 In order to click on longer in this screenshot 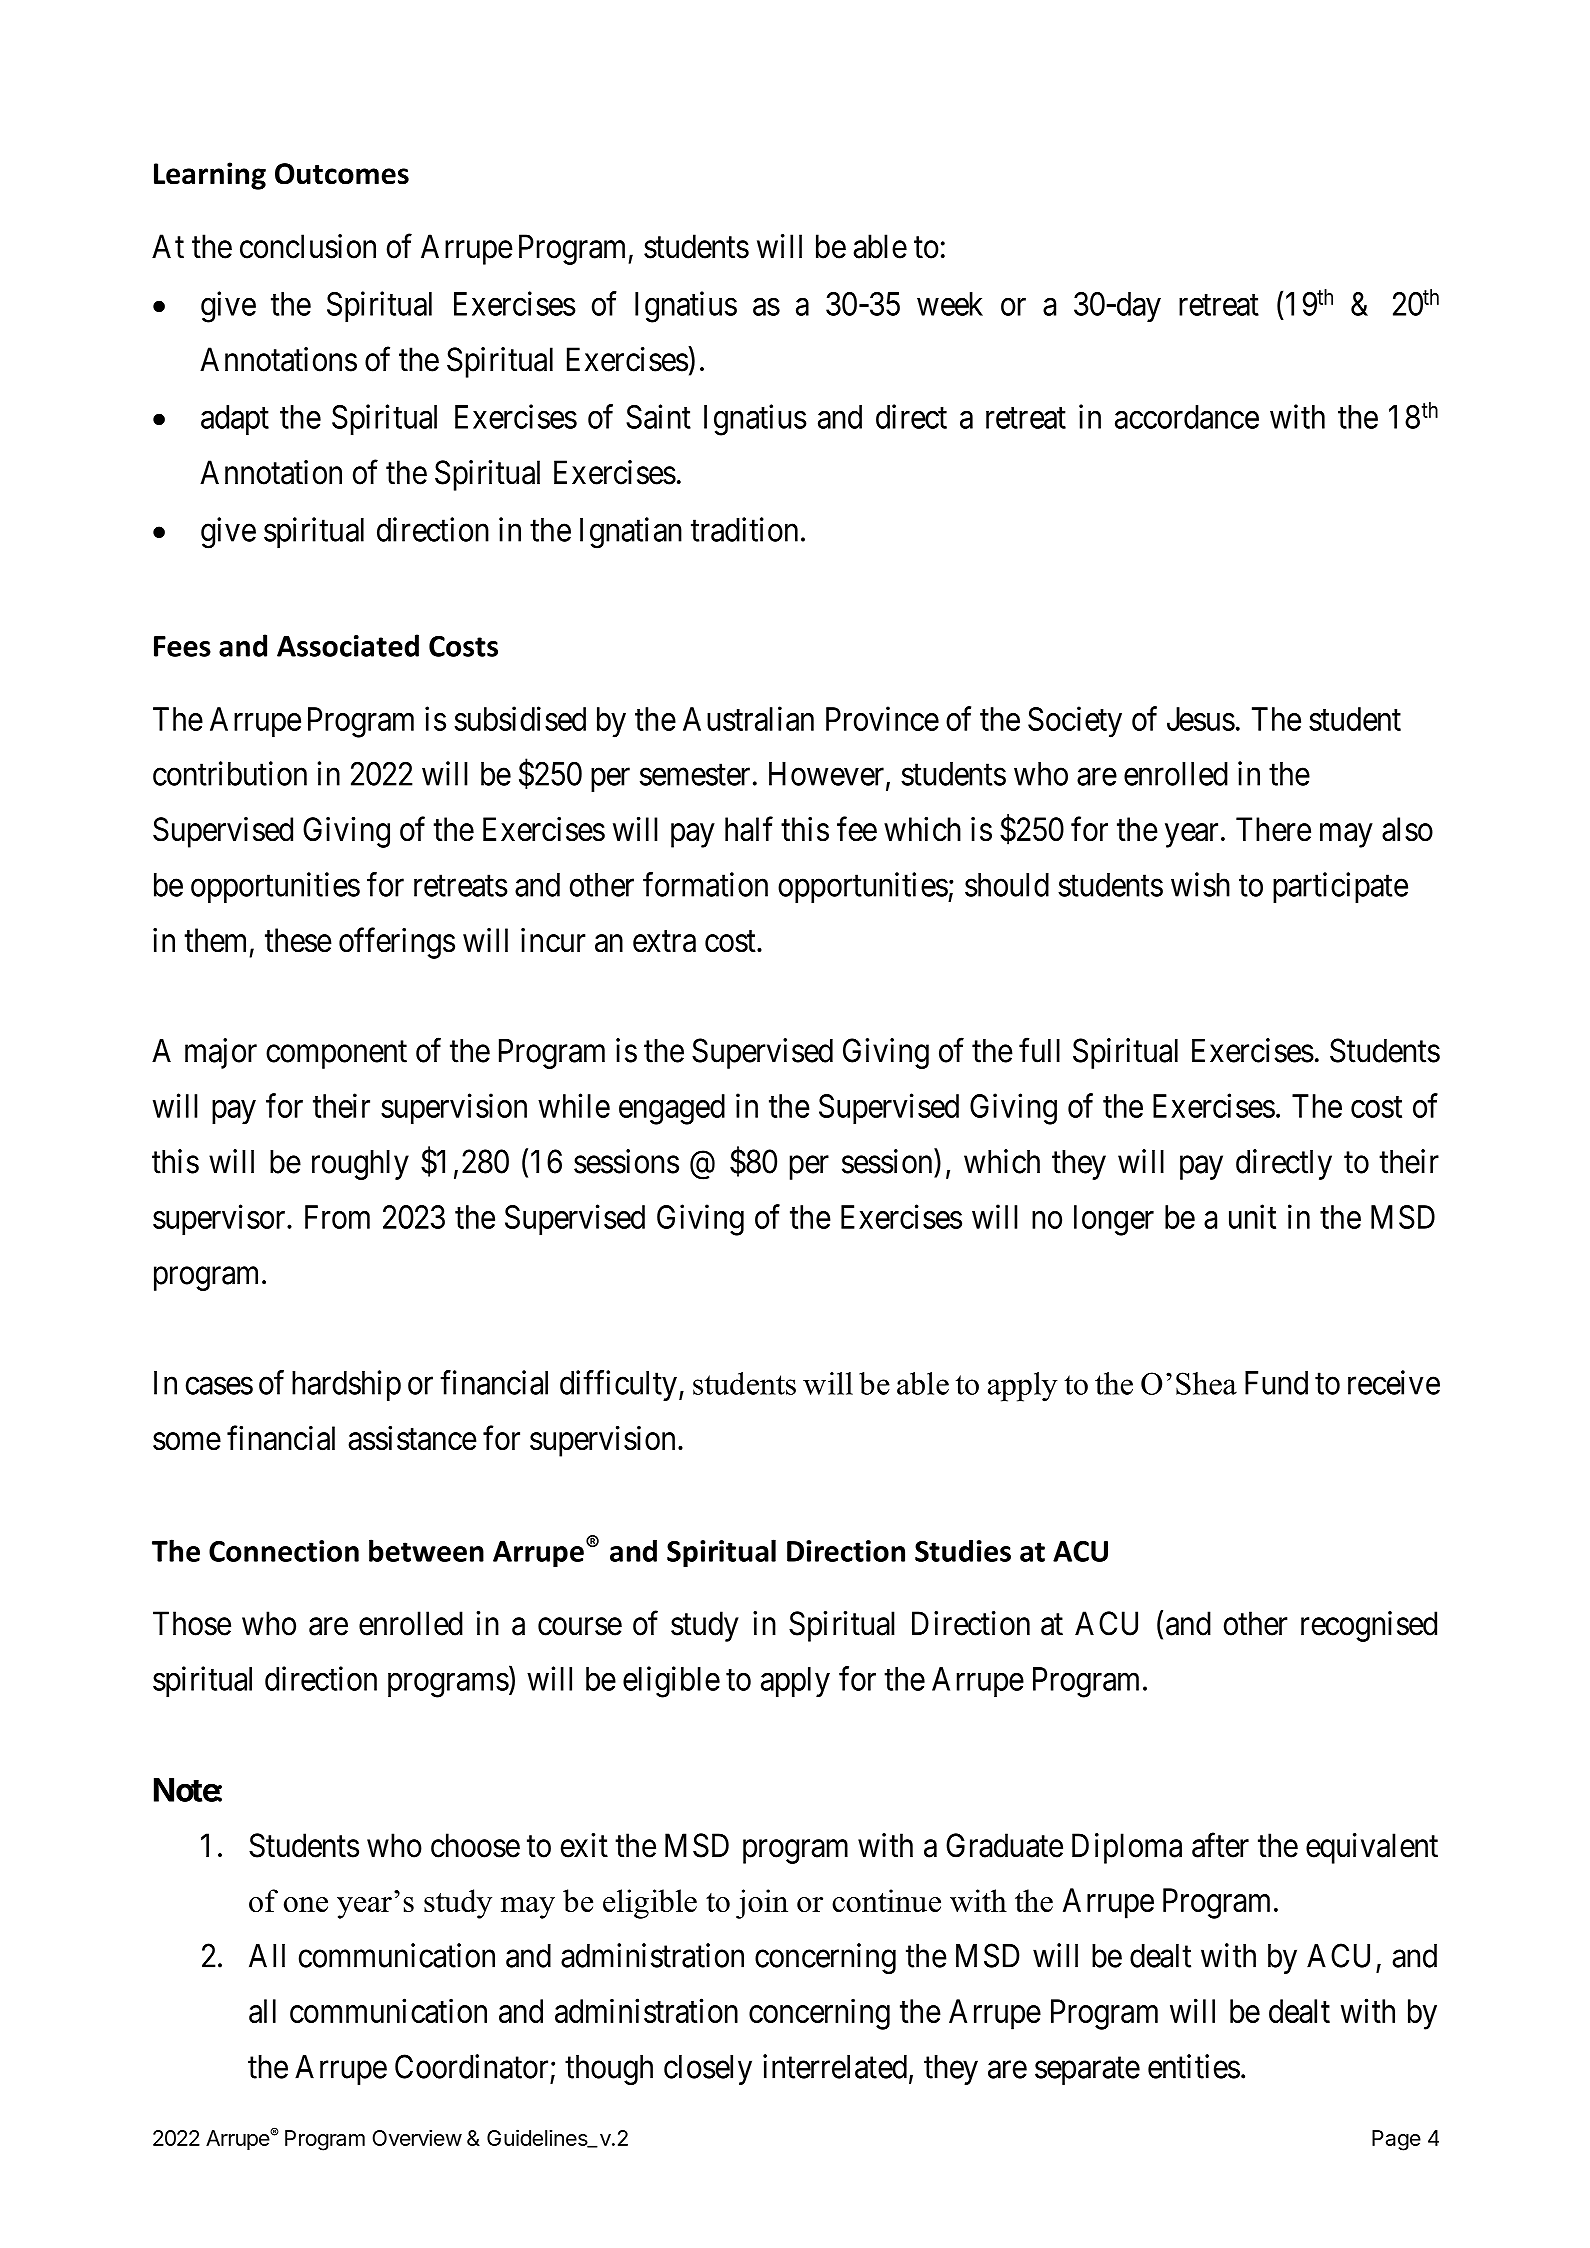, I will do `click(1114, 1220)`.
